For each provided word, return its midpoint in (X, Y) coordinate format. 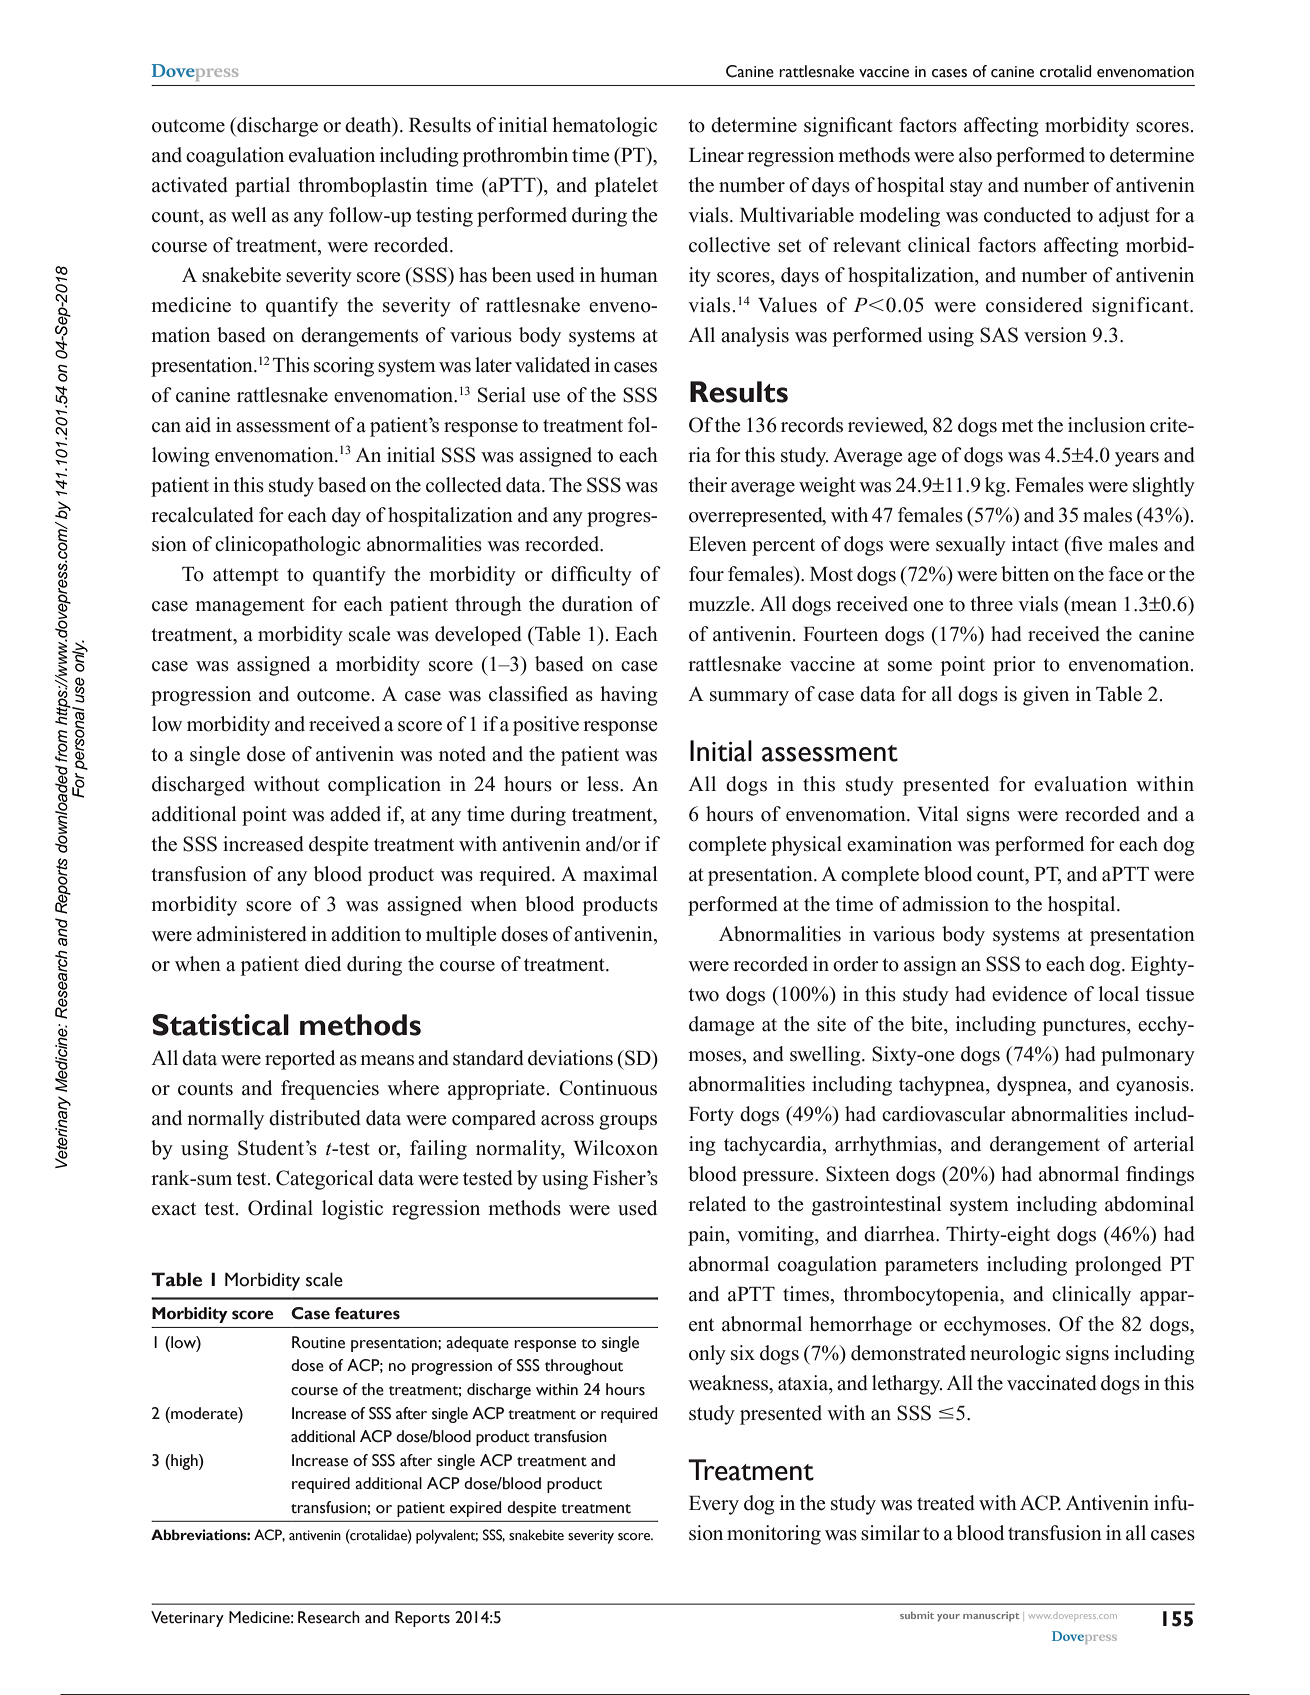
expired (475, 1509)
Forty (711, 1116)
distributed (315, 1118)
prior (1014, 666)
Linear (716, 155)
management (250, 607)
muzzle (720, 604)
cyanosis (1152, 1086)
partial (262, 187)
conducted (1027, 215)
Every (714, 1505)
